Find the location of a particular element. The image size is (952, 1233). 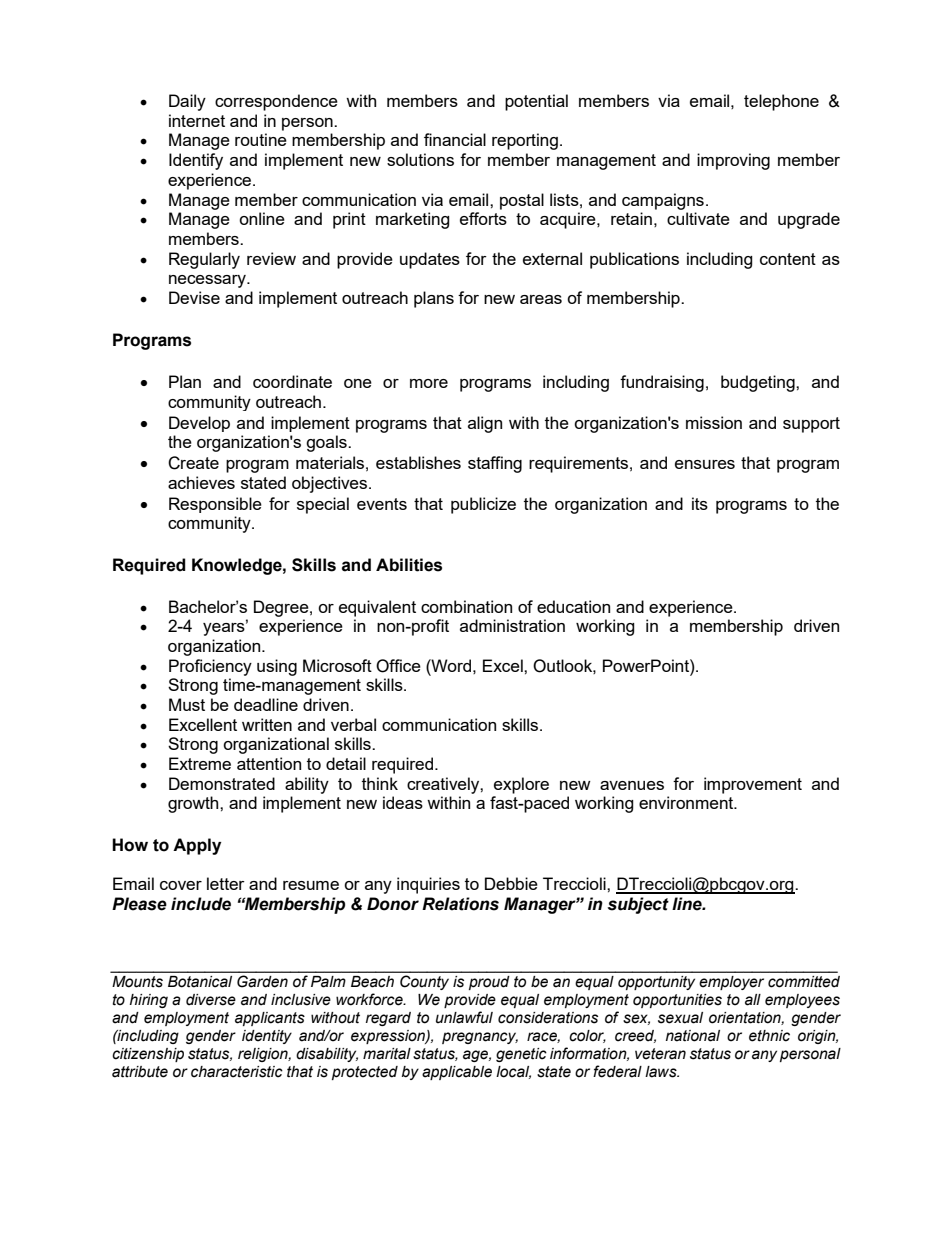

internet is located at coordinates (197, 120).
